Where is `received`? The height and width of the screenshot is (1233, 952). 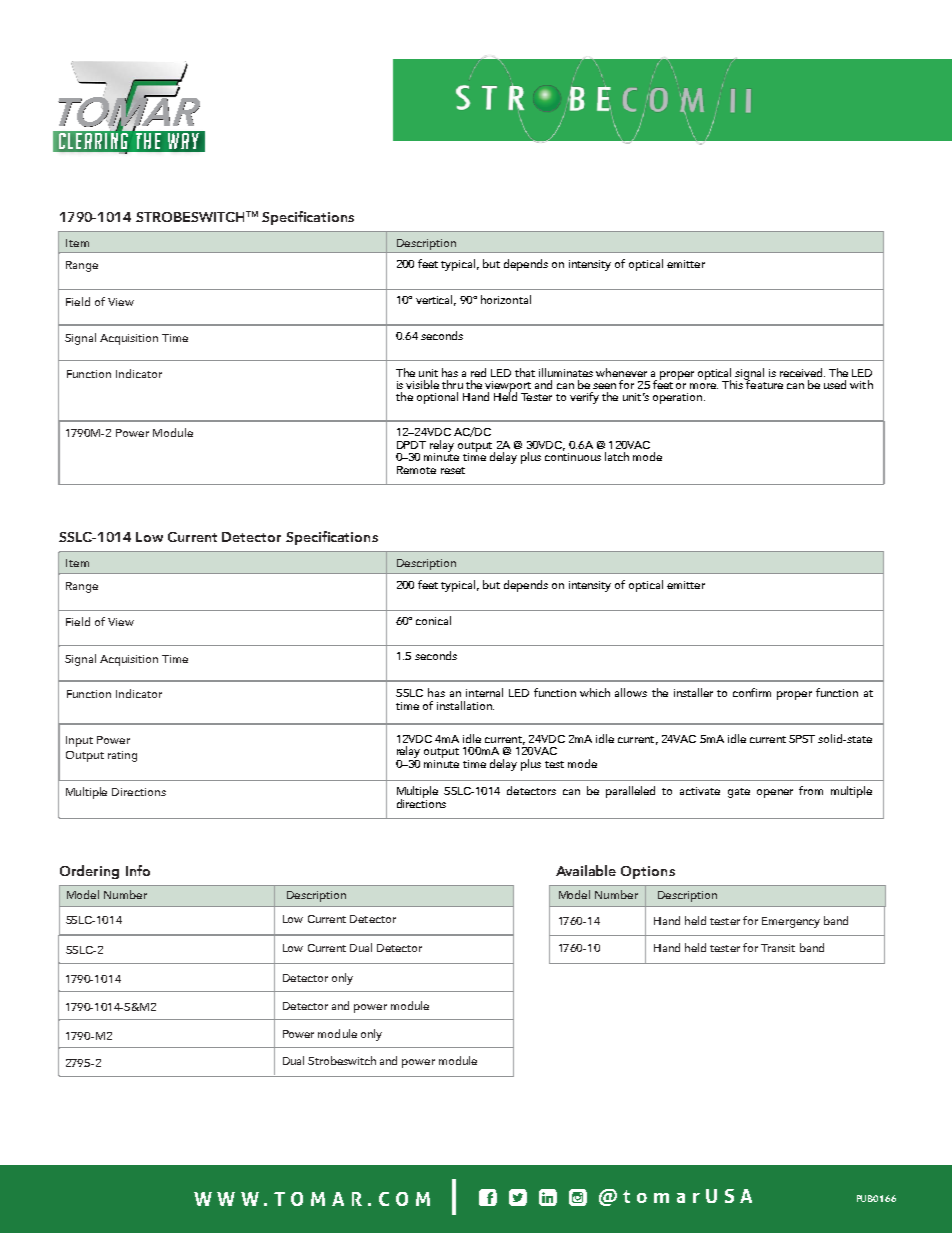
received is located at coordinates (802, 372).
